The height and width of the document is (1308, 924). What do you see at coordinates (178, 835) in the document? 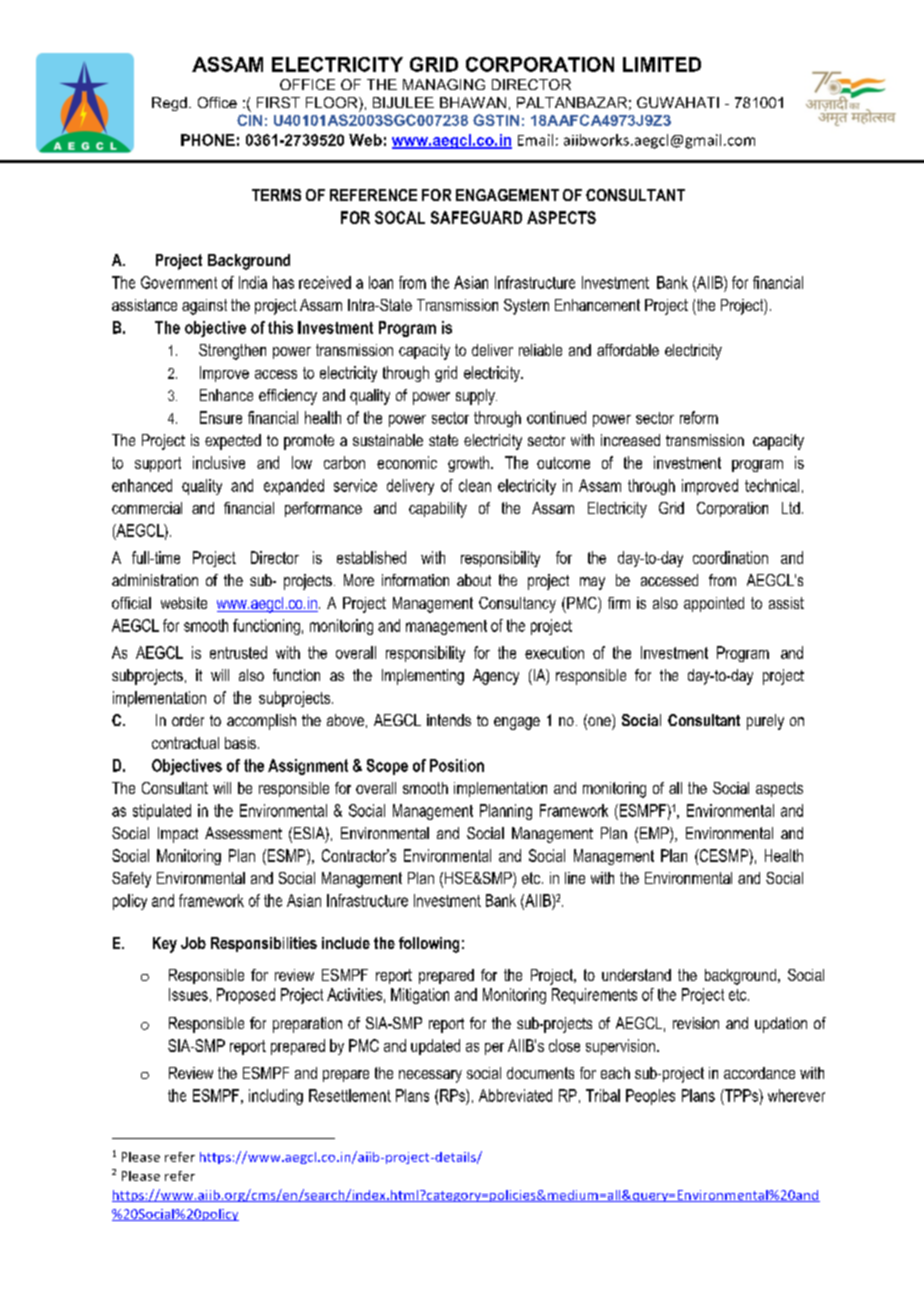
I see `Impact` at bounding box center [178, 835].
